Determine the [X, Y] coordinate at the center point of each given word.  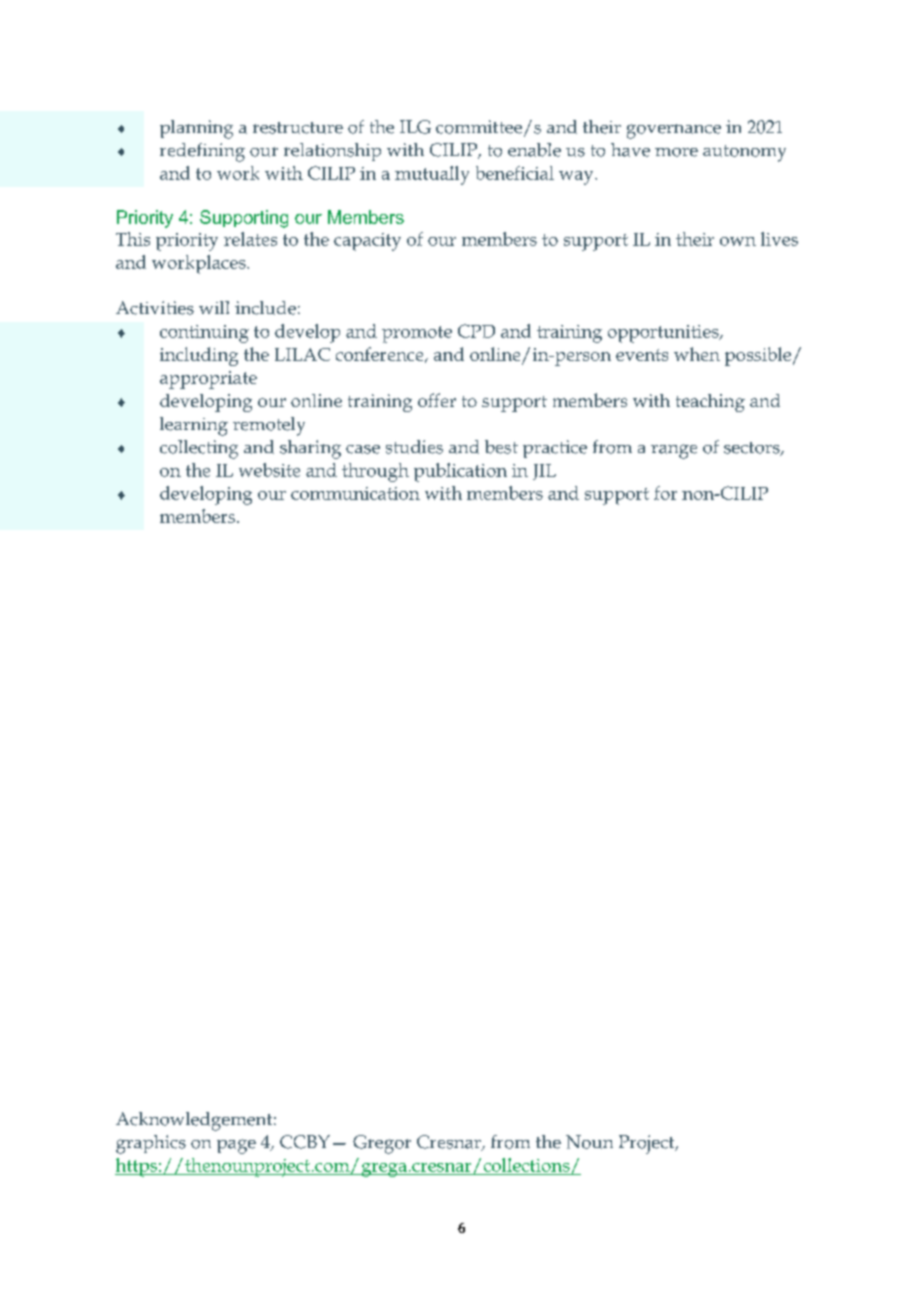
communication [355, 493]
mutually [432, 175]
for [665, 493]
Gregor [382, 1144]
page [236, 1146]
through [375, 472]
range [674, 451]
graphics [151, 1144]
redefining [202, 152]
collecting [199, 449]
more [676, 152]
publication [460, 472]
